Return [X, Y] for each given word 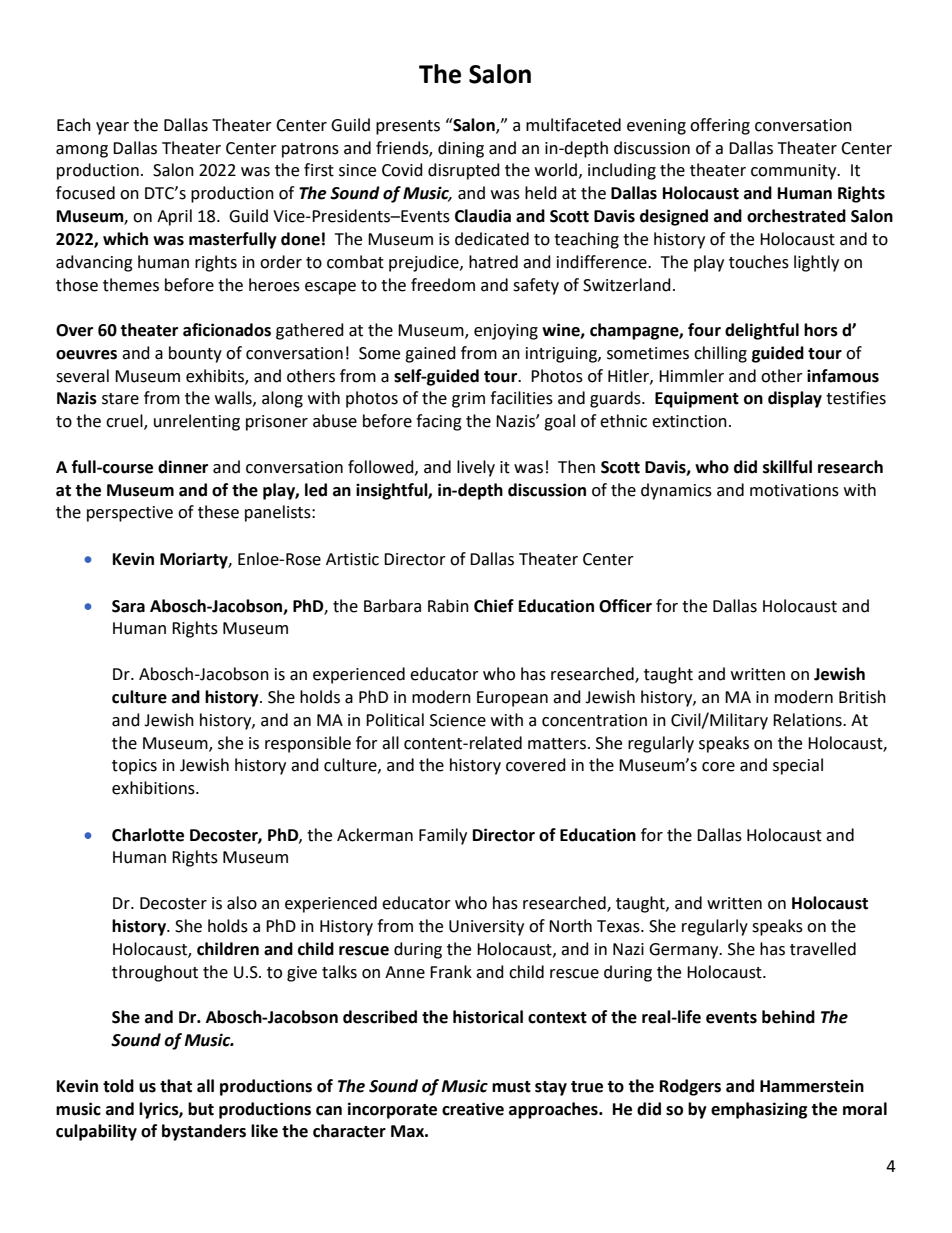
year [112, 128]
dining [461, 149]
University [486, 928]
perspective [130, 514]
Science [458, 720]
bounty [195, 354]
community [795, 172]
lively [476, 468]
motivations [794, 490]
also [242, 903]
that [176, 1086]
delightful [762, 331]
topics [134, 767]
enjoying [506, 332]
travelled [823, 949]
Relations [808, 720]
